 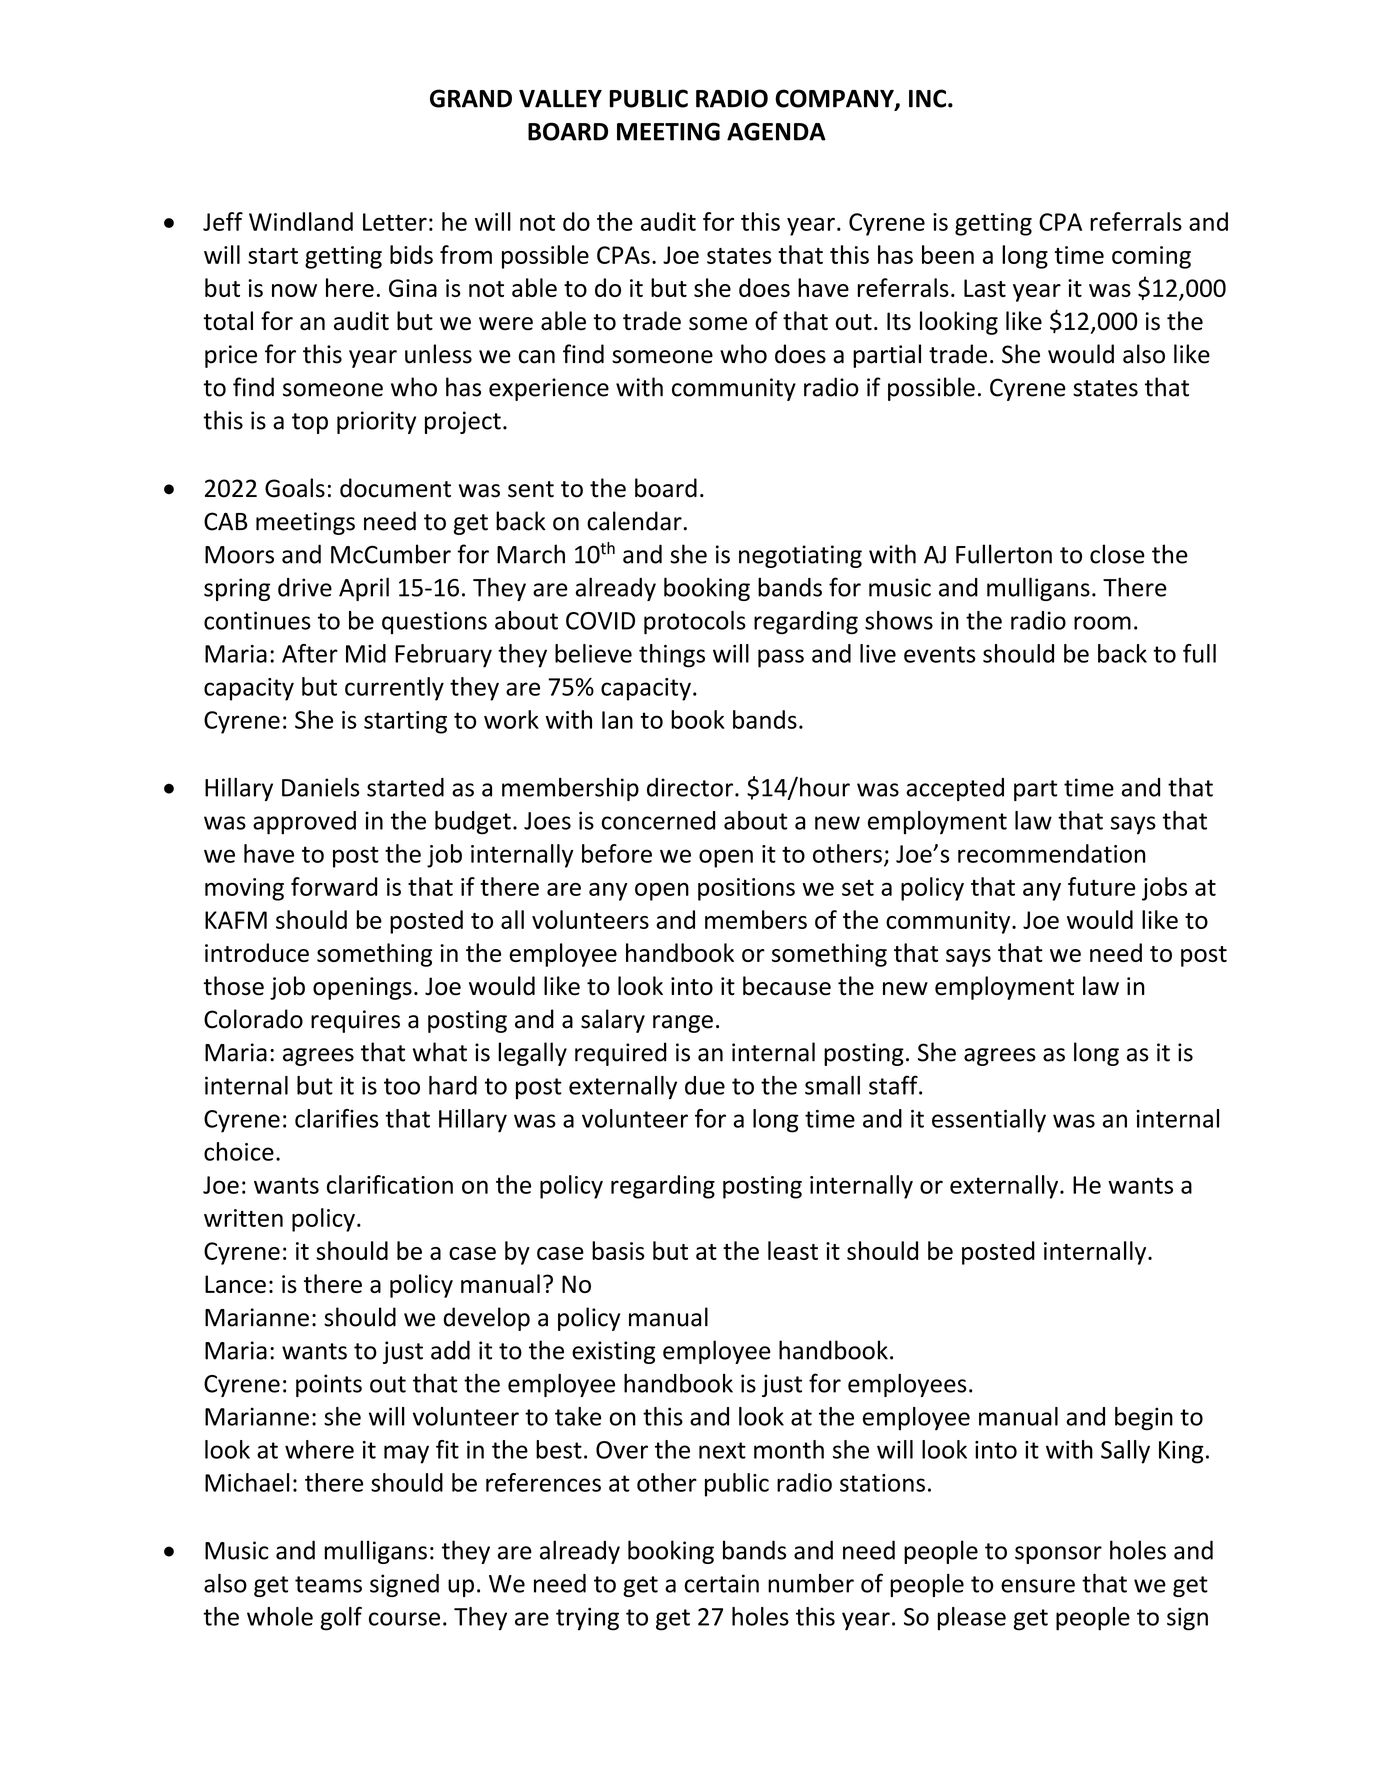 What do you see at coordinates (721, 1583) in the screenshot?
I see `certain` at bounding box center [721, 1583].
